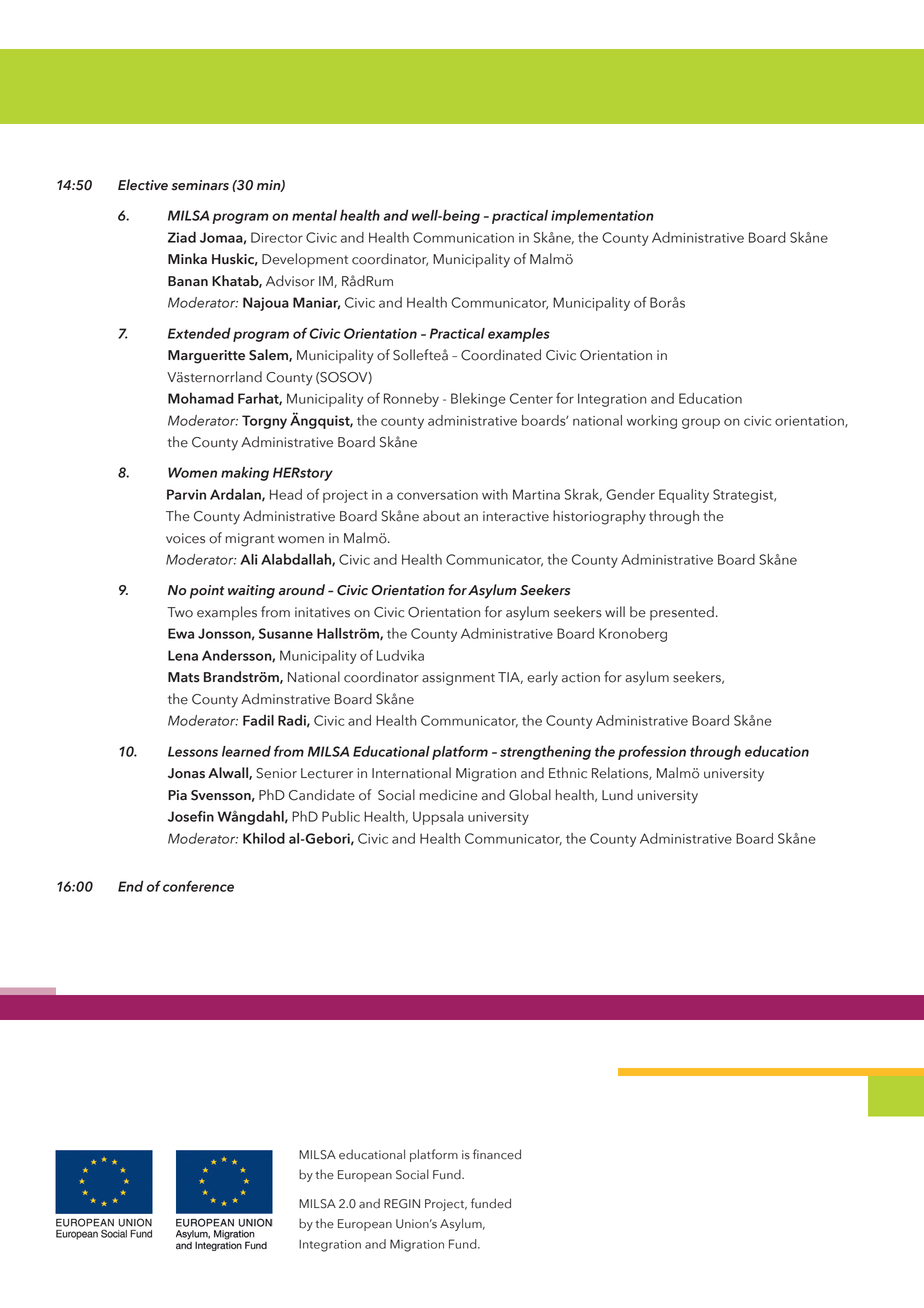 The height and width of the screenshot is (1308, 924). What do you see at coordinates (245, 474) in the screenshot?
I see `making` at bounding box center [245, 474].
